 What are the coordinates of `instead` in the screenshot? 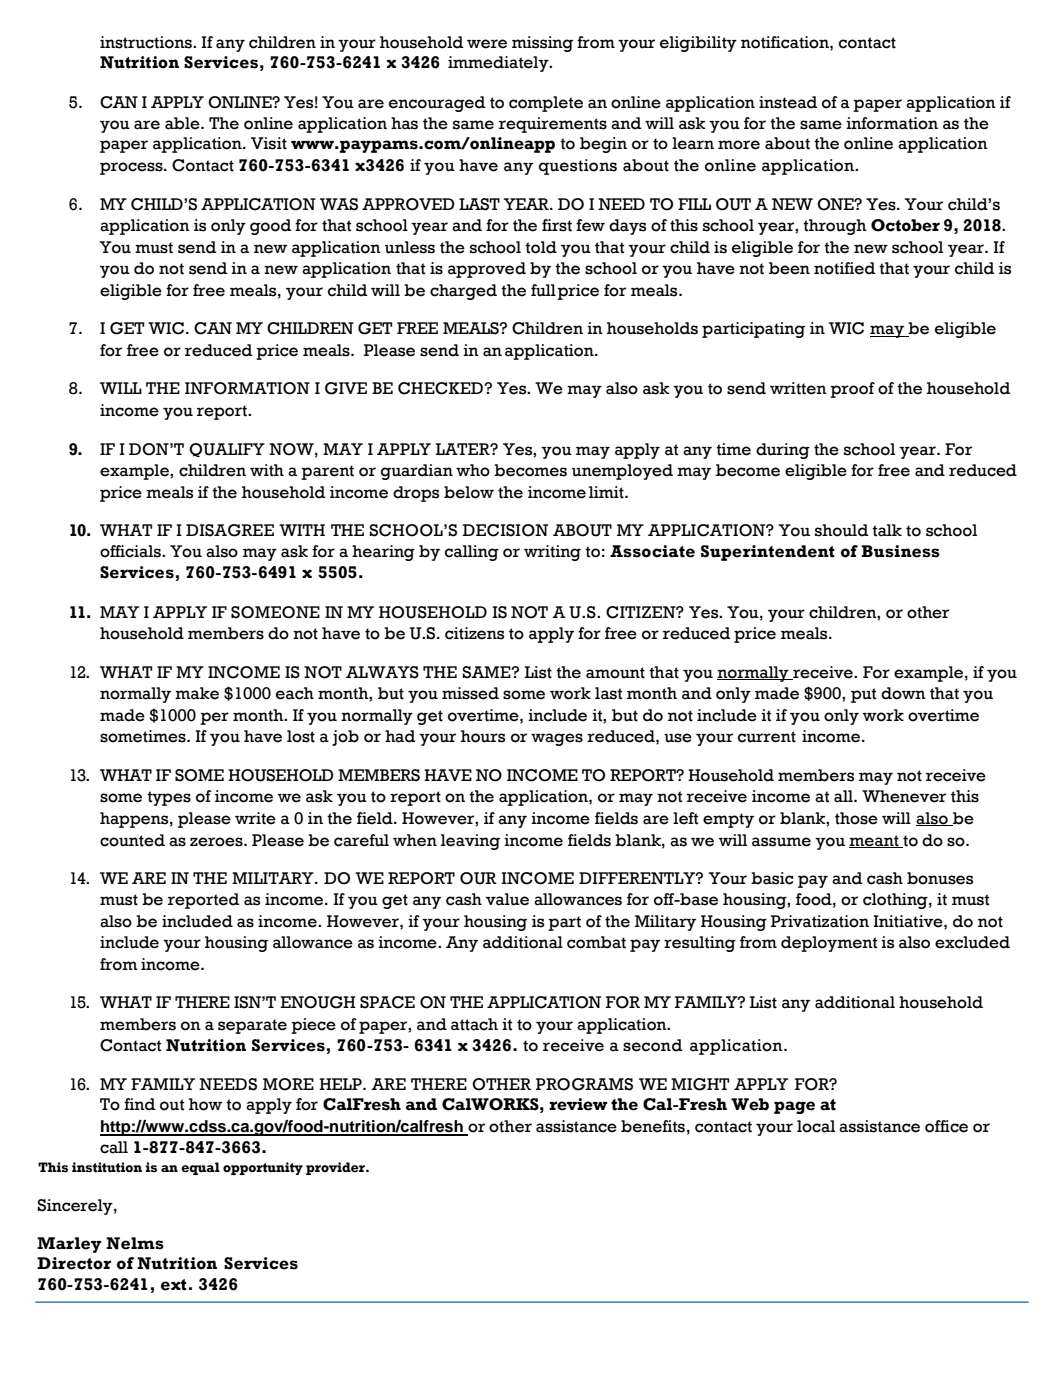 It's located at (788, 102).
